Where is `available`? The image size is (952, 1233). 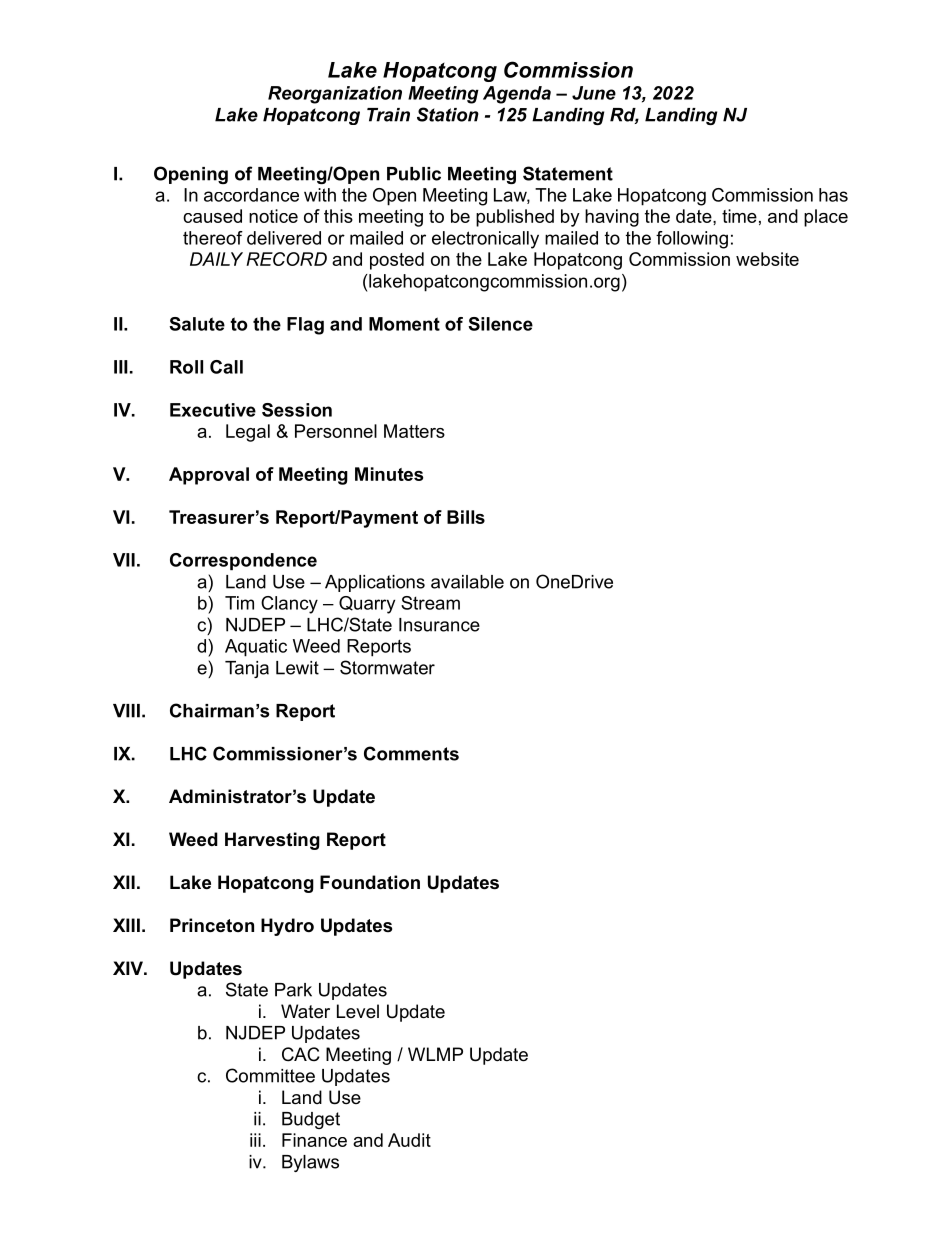
available is located at coordinates (467, 582).
